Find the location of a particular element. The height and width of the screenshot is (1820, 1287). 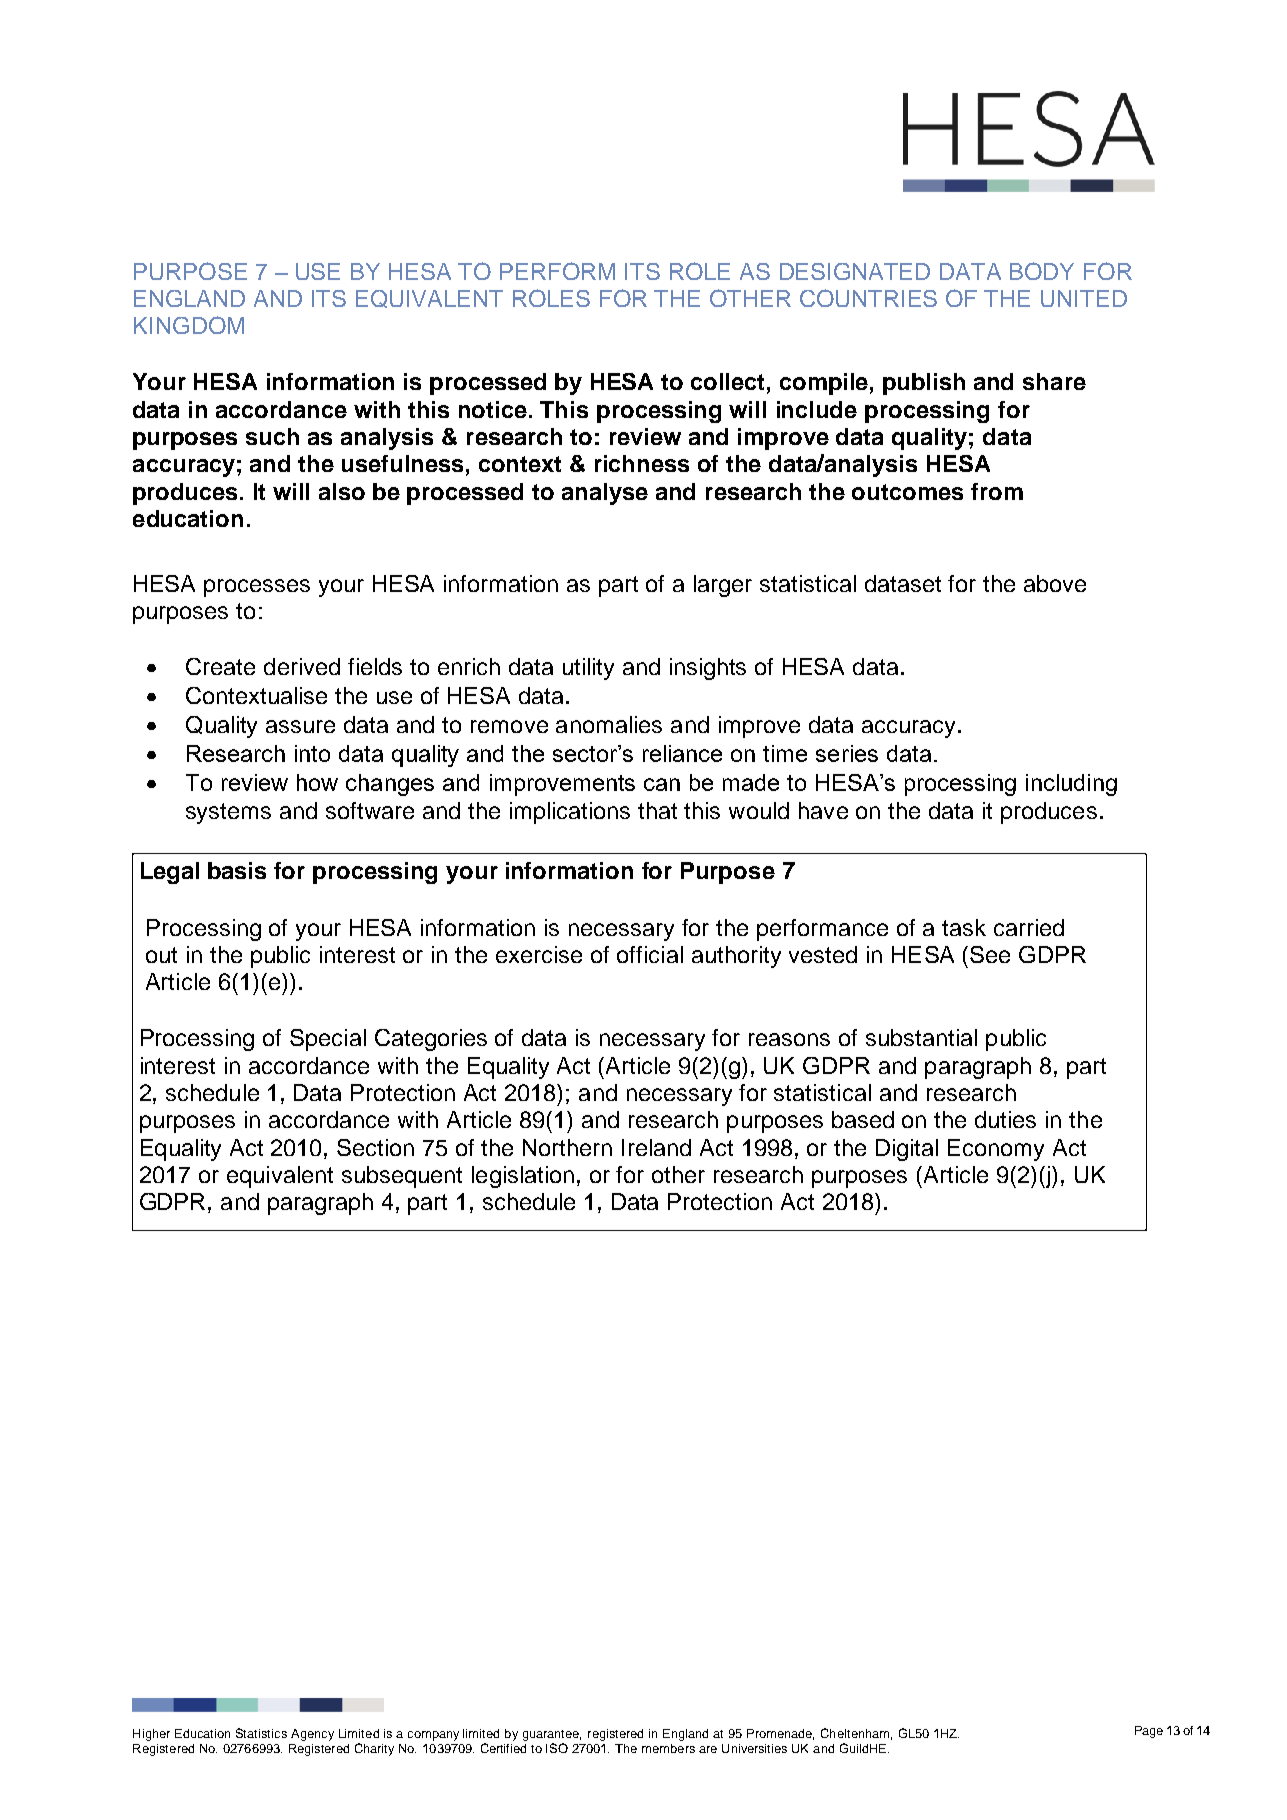

Page is located at coordinates (1149, 1732).
